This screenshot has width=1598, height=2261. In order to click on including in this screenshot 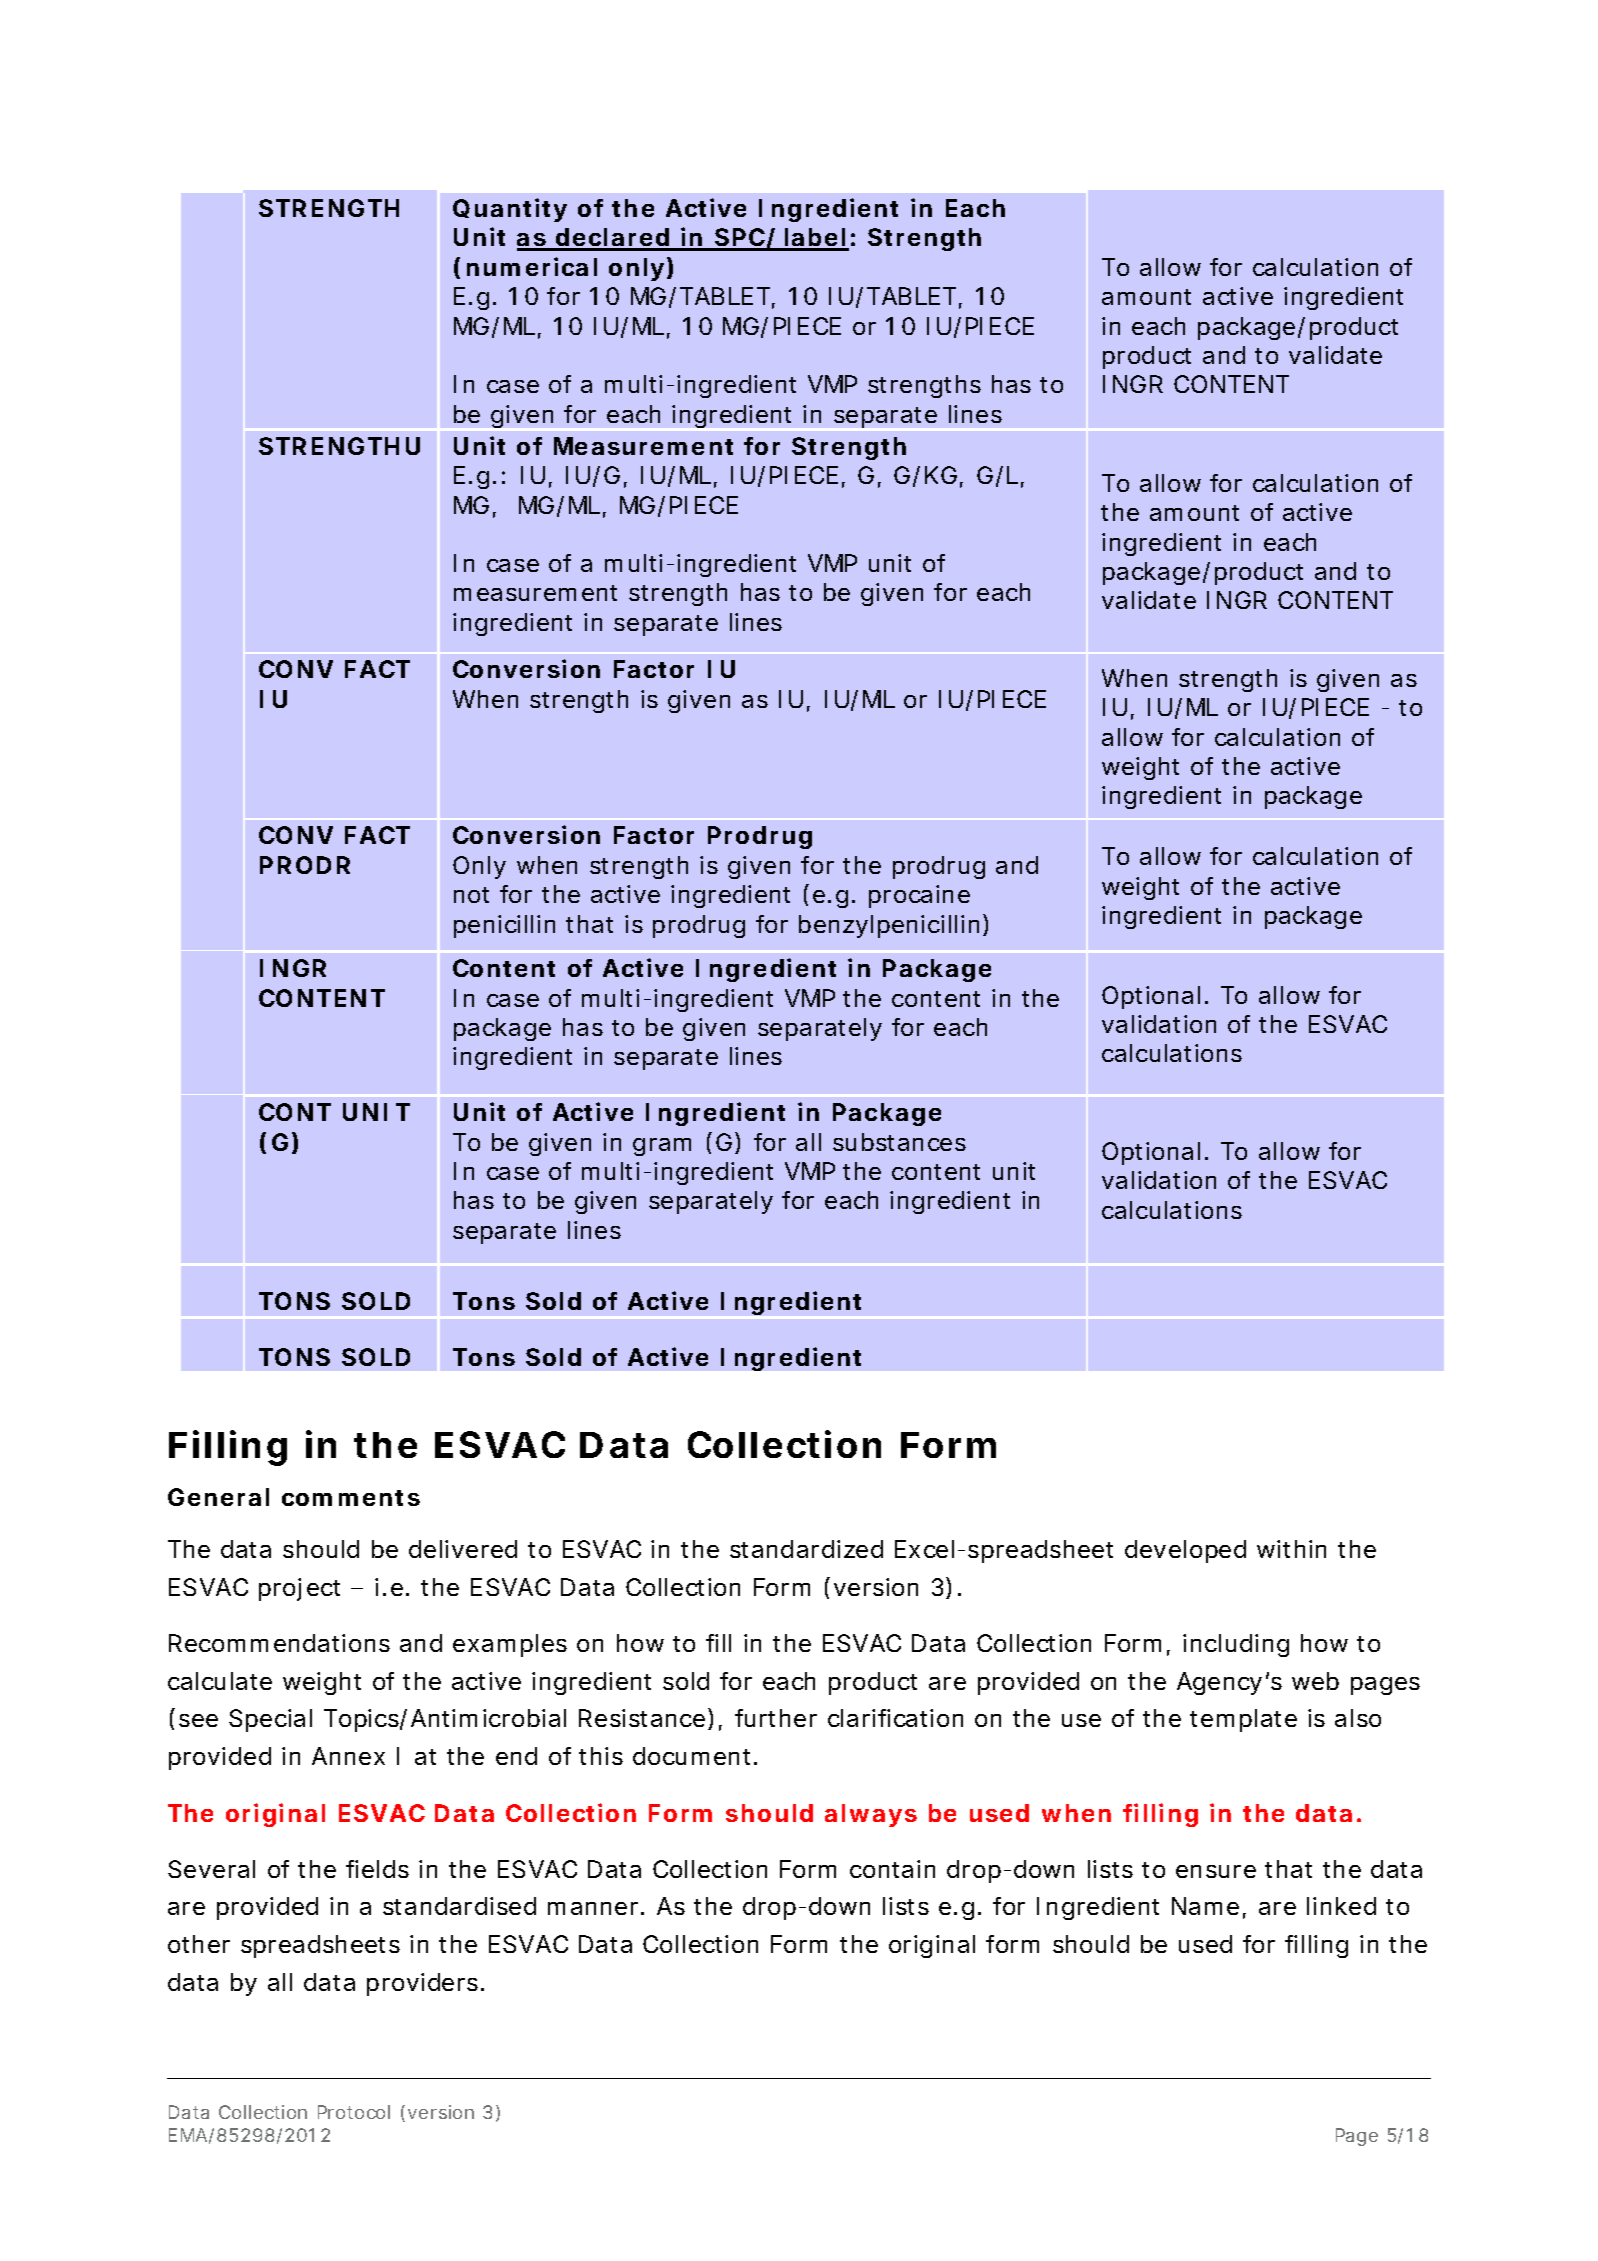, I will do `click(1236, 1645)`.
